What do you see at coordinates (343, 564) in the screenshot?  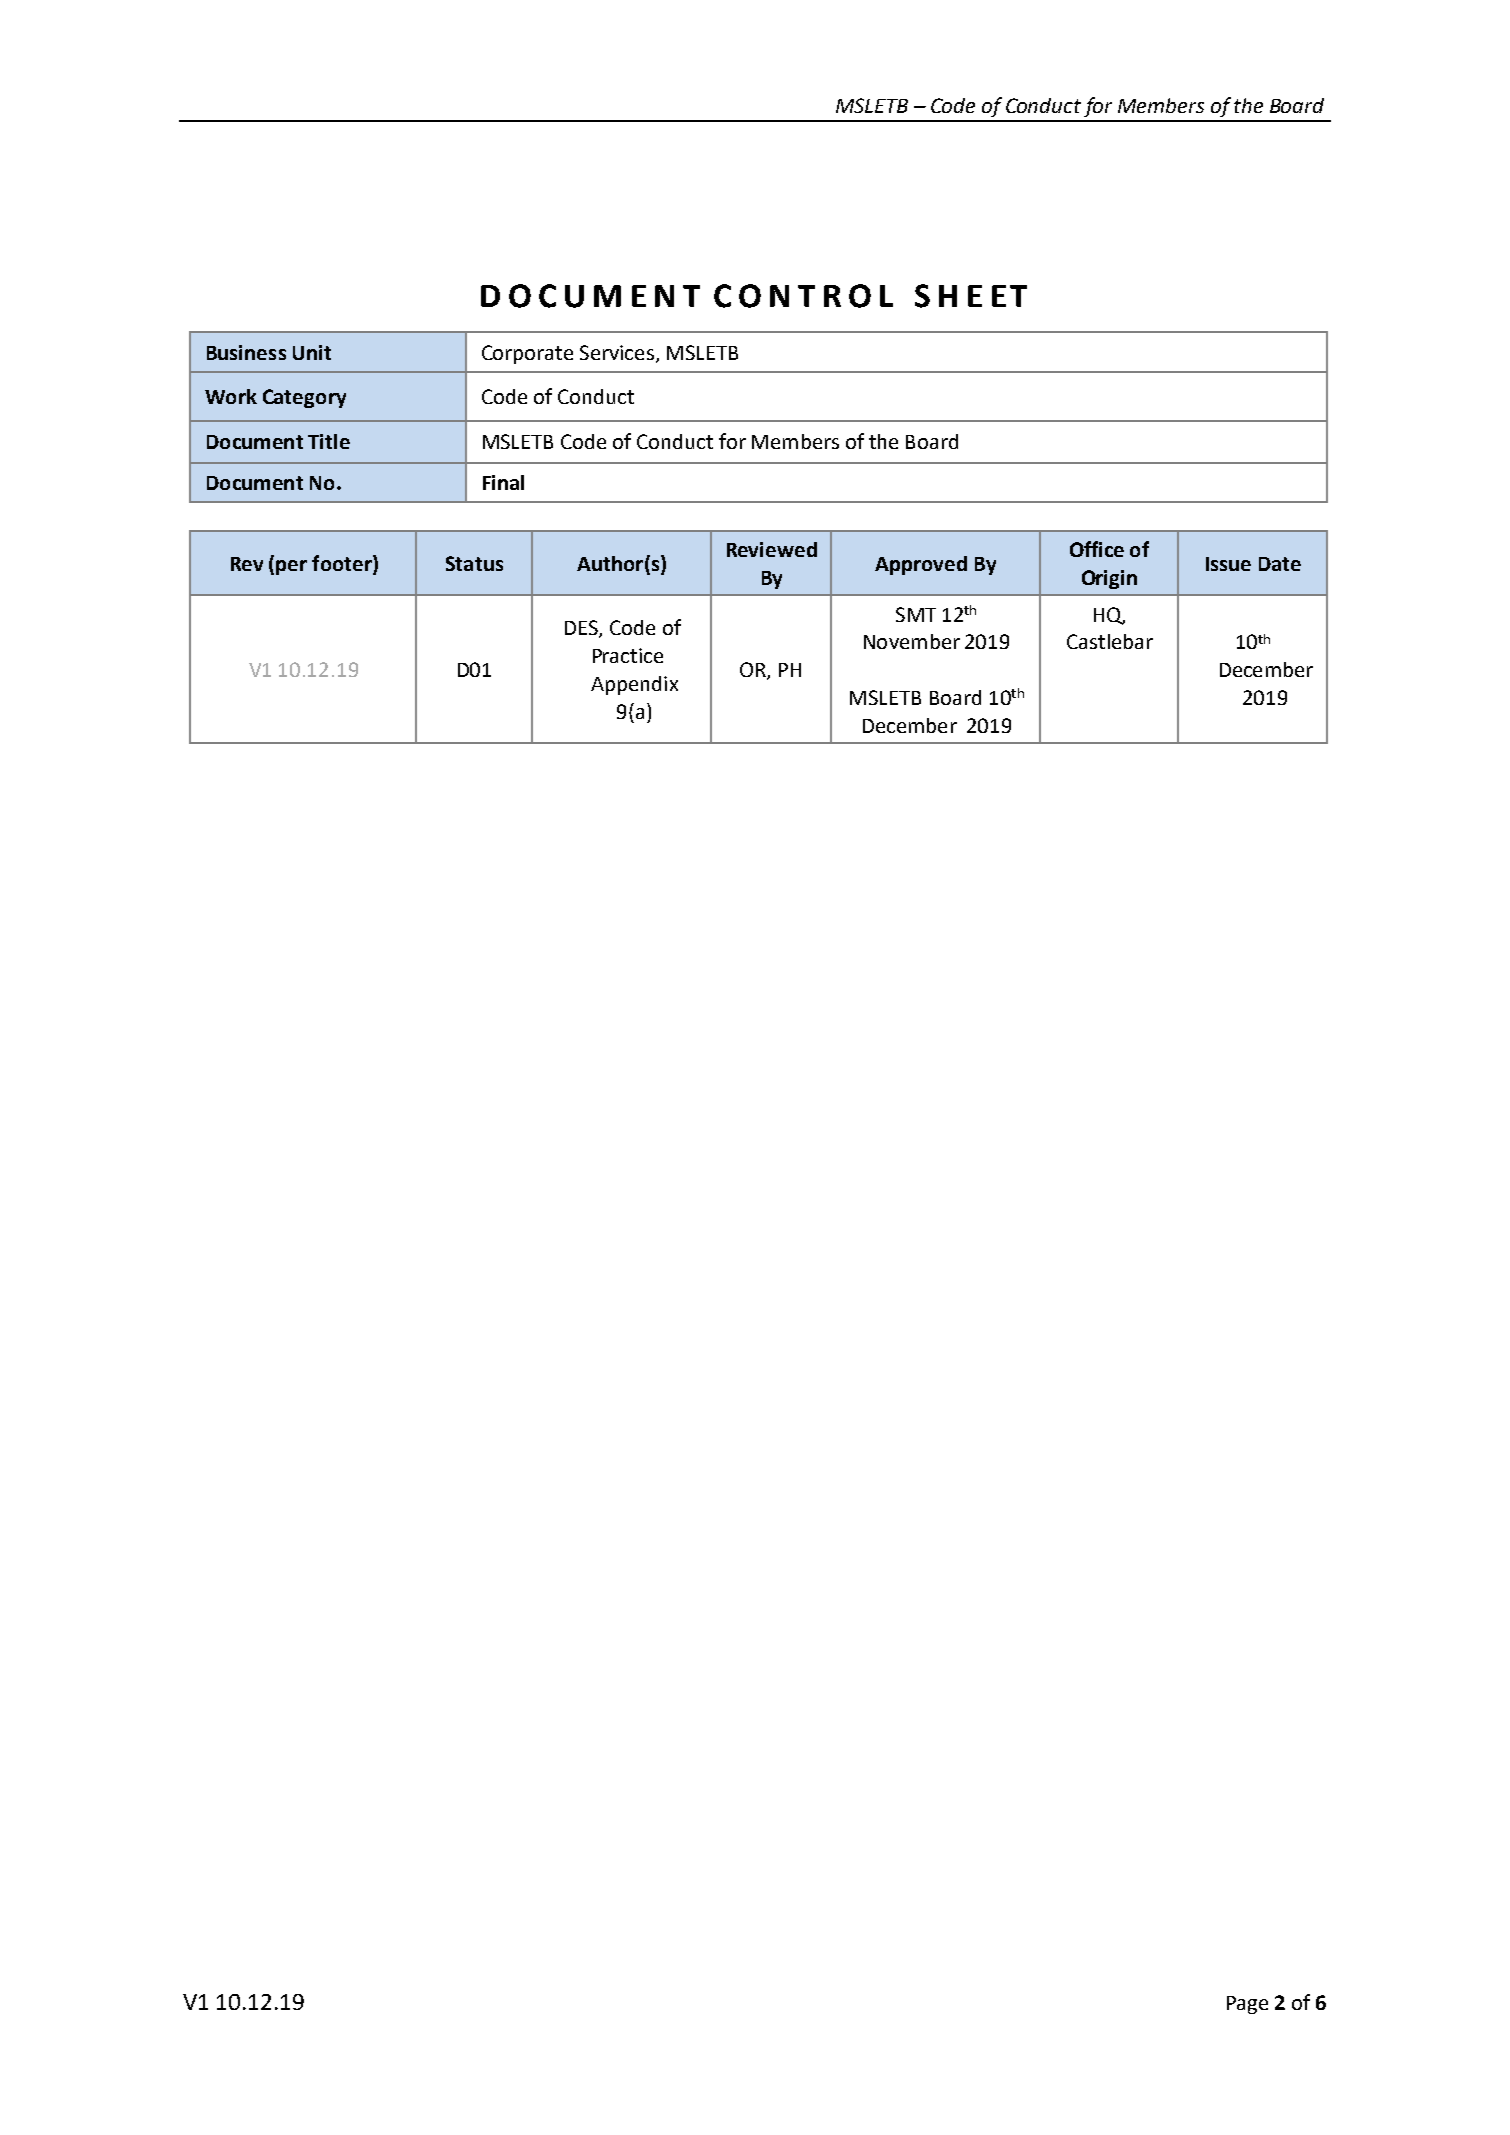 I see `footer` at bounding box center [343, 564].
